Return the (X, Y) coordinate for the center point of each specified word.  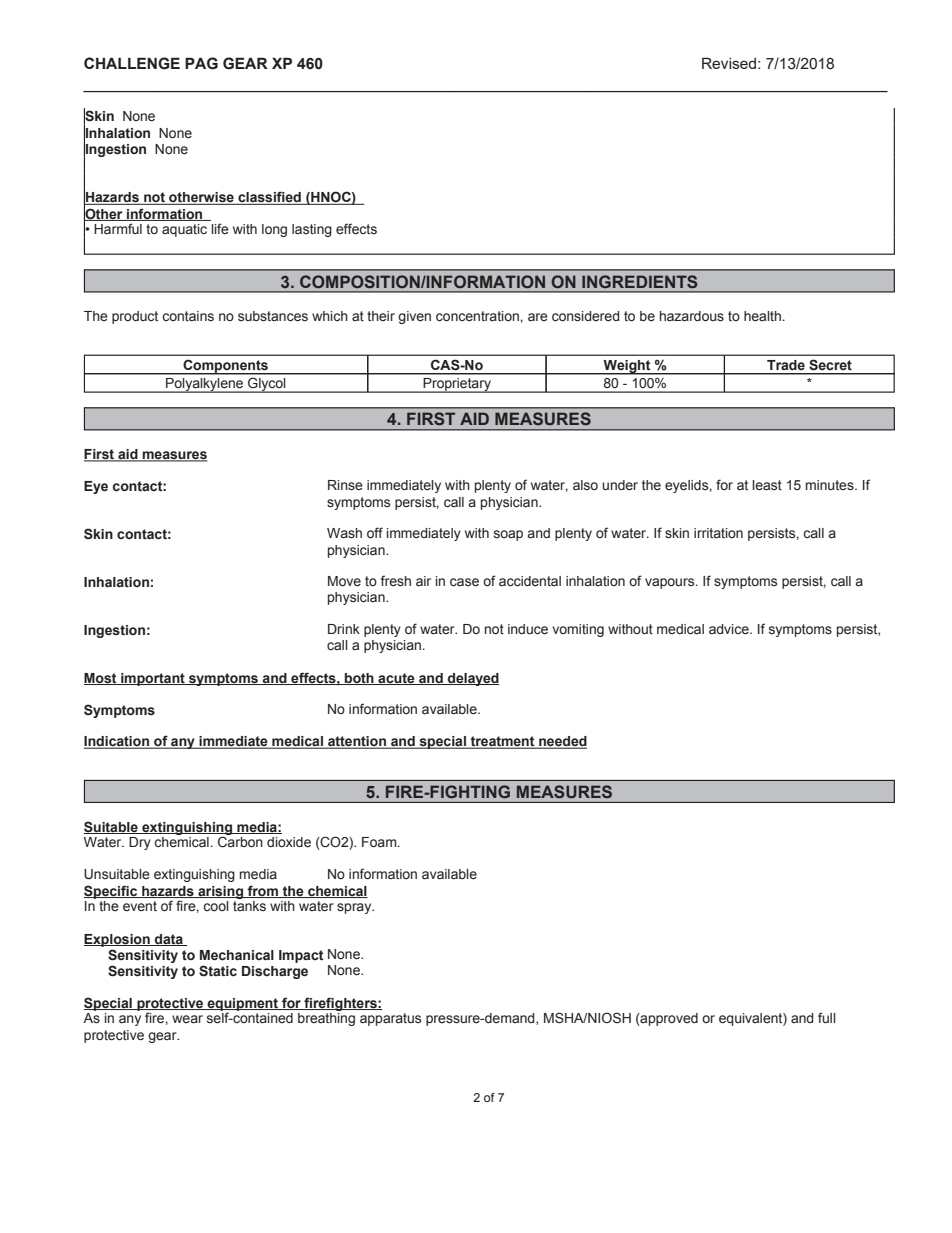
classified (269, 198)
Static (218, 971)
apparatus (390, 1019)
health (762, 316)
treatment (503, 742)
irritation (718, 533)
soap (508, 535)
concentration (477, 316)
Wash (344, 533)
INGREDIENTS (639, 281)
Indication (117, 742)
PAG (201, 63)
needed (562, 742)
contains (188, 316)
